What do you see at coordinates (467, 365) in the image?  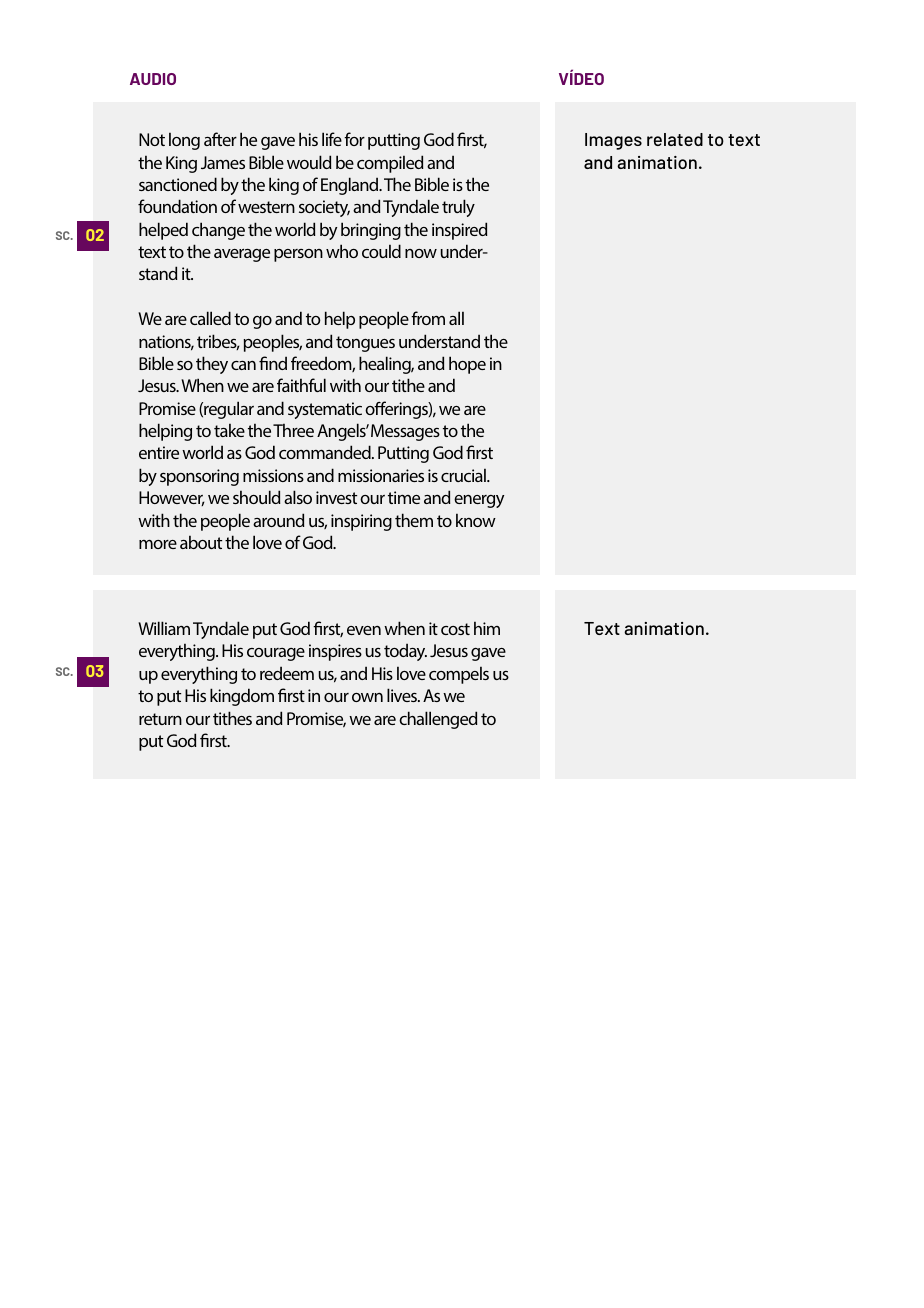 I see `hope` at bounding box center [467, 365].
